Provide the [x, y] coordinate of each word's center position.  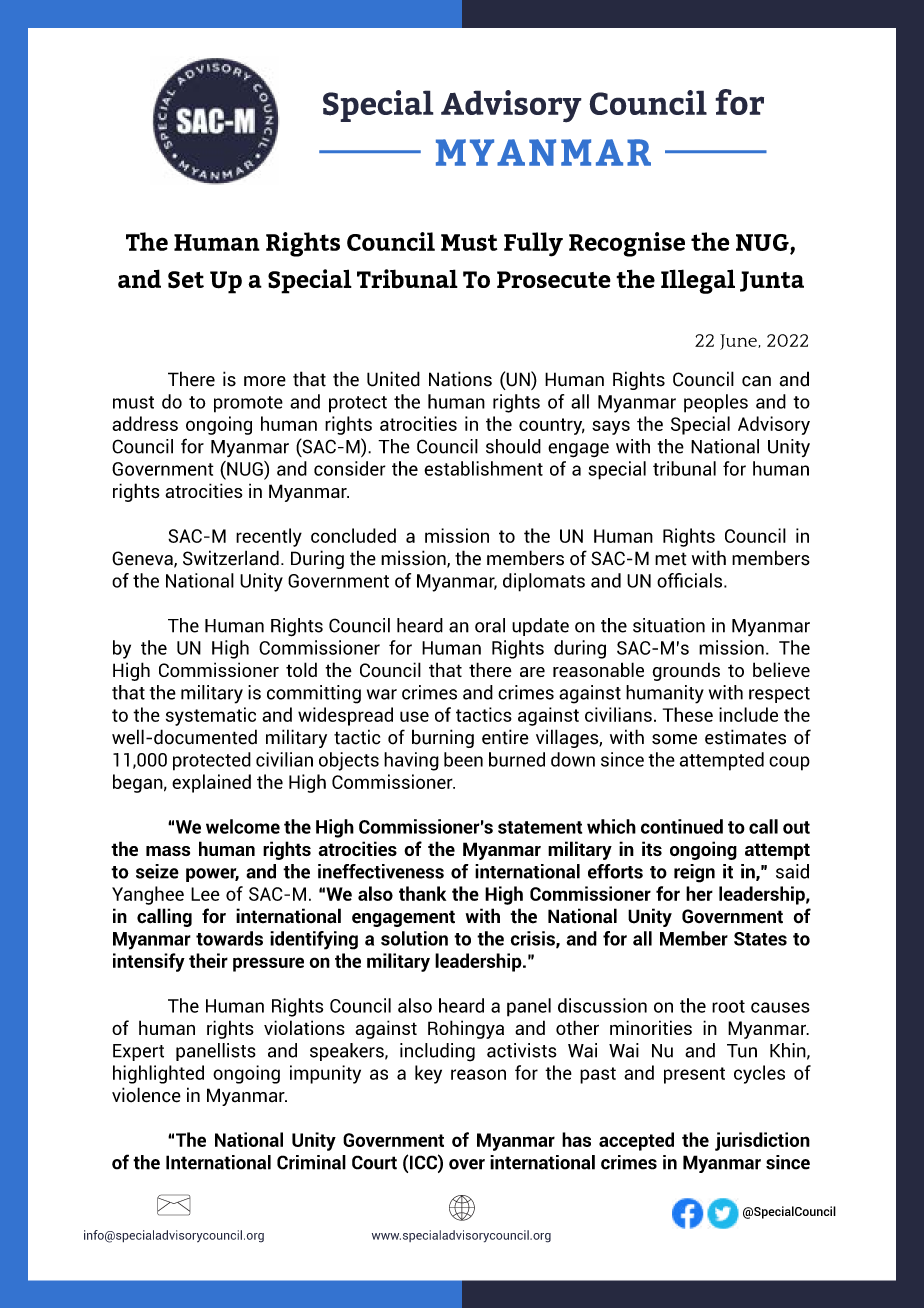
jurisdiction [762, 1141]
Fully [533, 244]
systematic [211, 716]
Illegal [698, 281]
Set [186, 280]
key [428, 1074]
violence [146, 1095]
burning [443, 738]
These [688, 714]
